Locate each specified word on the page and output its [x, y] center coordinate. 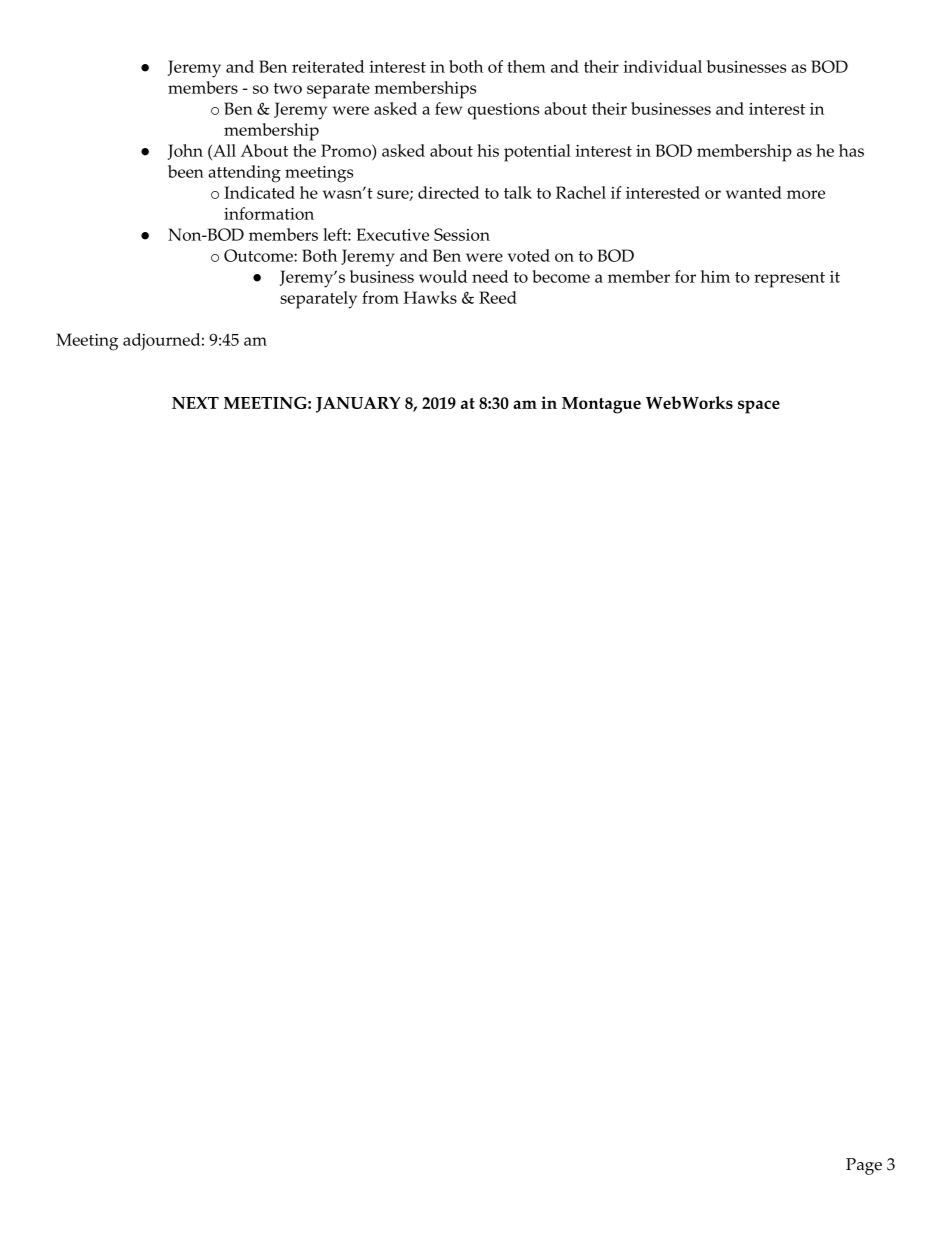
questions [503, 111]
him [715, 276]
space [759, 407]
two [288, 88]
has [851, 150]
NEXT [195, 403]
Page [864, 1166]
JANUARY [358, 405]
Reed [498, 297]
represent [789, 280]
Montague [601, 405]
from [380, 297]
